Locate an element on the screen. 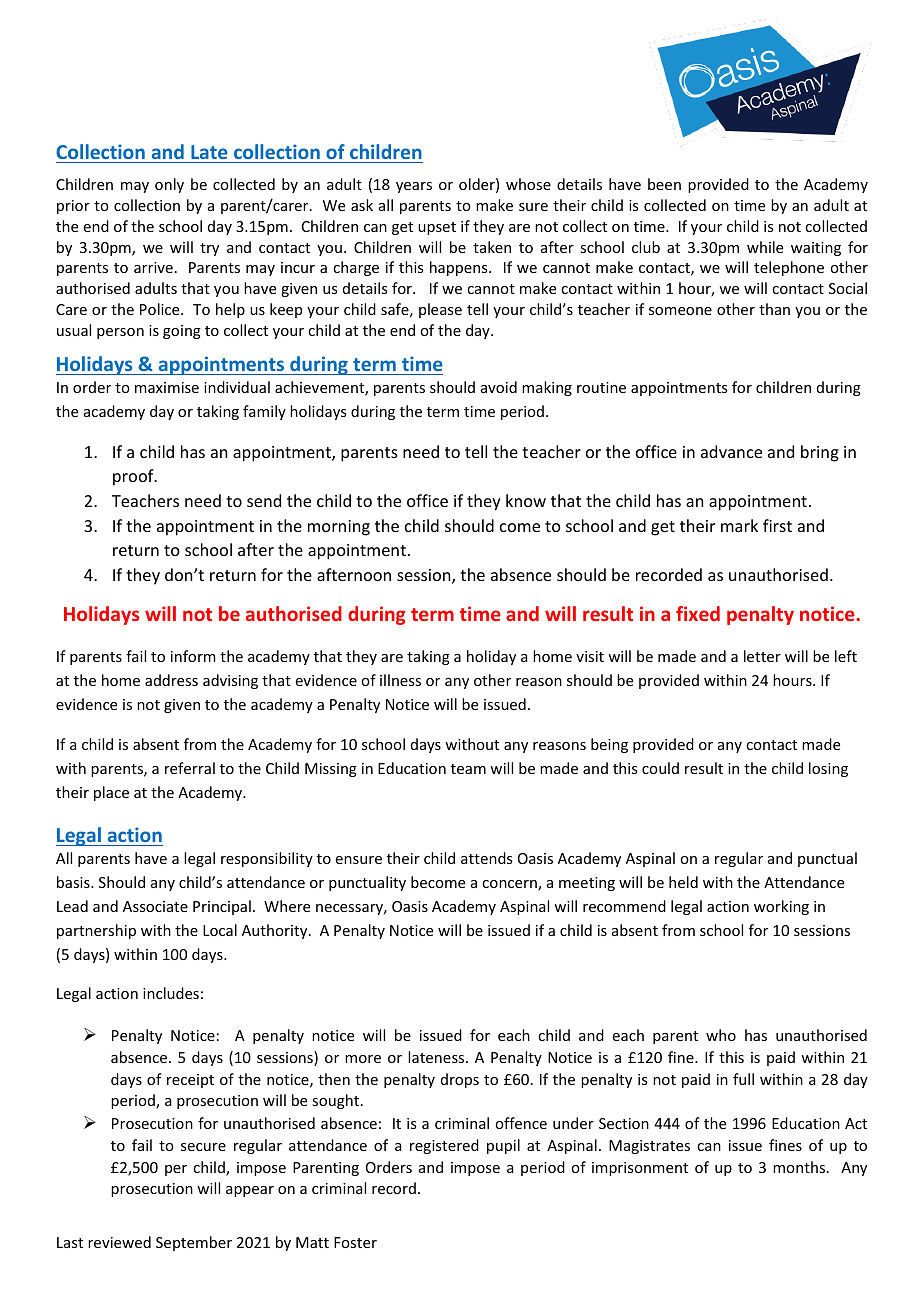  upset is located at coordinates (437, 228).
